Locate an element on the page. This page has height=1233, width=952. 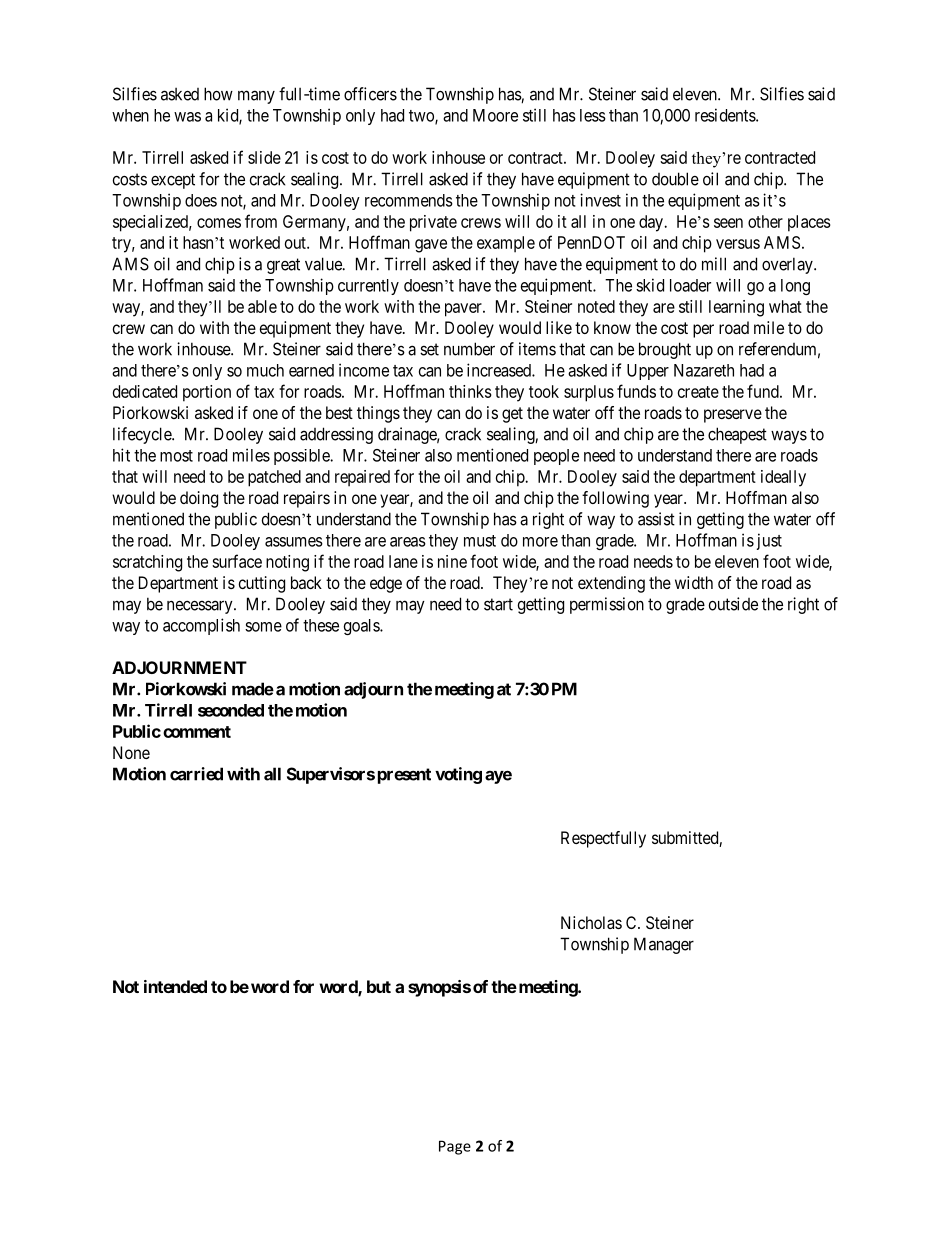
start is located at coordinates (498, 604).
